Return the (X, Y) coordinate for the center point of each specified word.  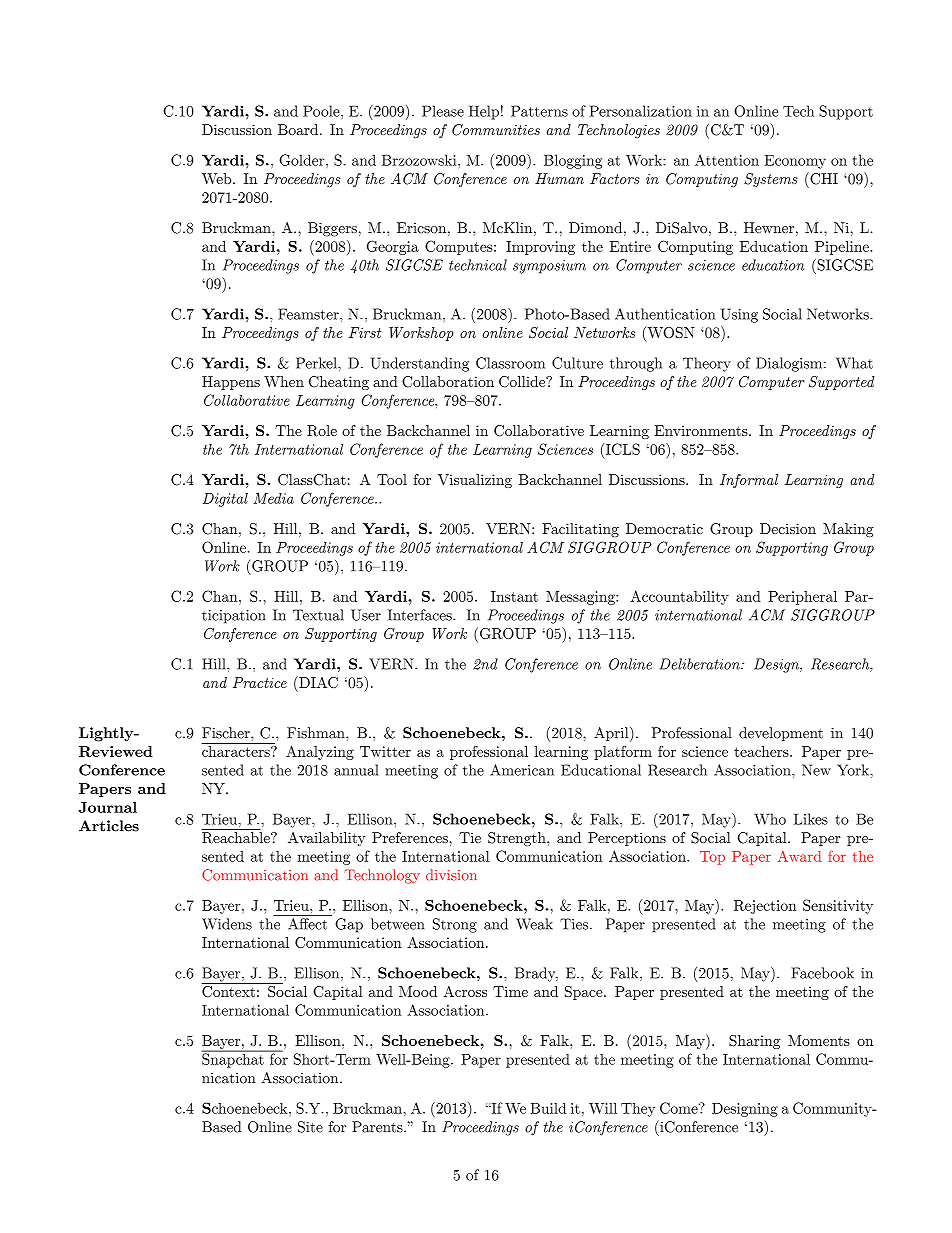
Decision (788, 528)
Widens (227, 924)
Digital (225, 500)
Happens (231, 383)
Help (484, 112)
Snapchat (234, 1059)
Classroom (510, 363)
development (781, 734)
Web (218, 178)
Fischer (227, 733)
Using (739, 315)
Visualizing (475, 481)
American (522, 770)
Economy (795, 162)
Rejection (765, 907)
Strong (455, 925)
